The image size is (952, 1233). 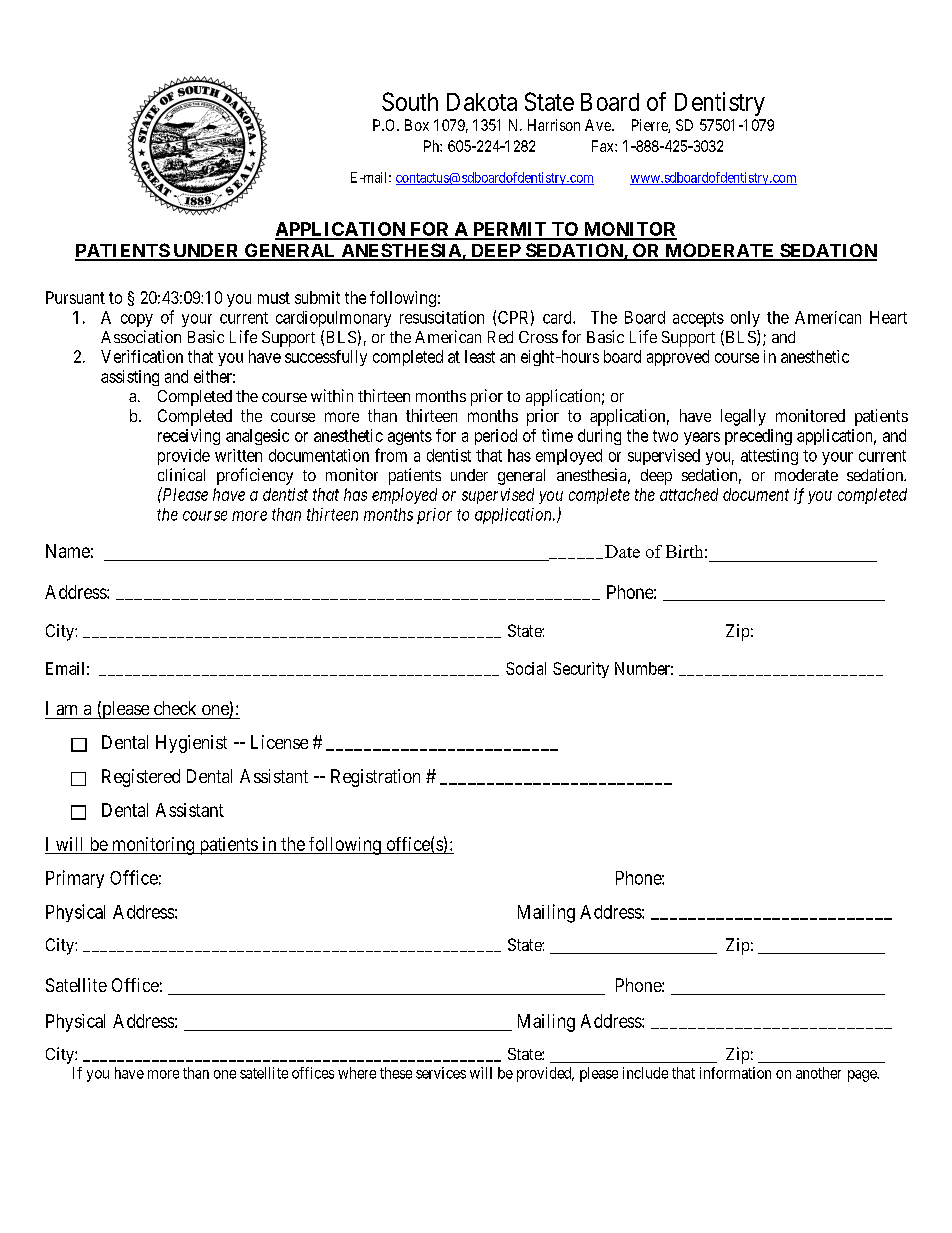 What do you see at coordinates (68, 551) in the screenshot?
I see `Name` at bounding box center [68, 551].
